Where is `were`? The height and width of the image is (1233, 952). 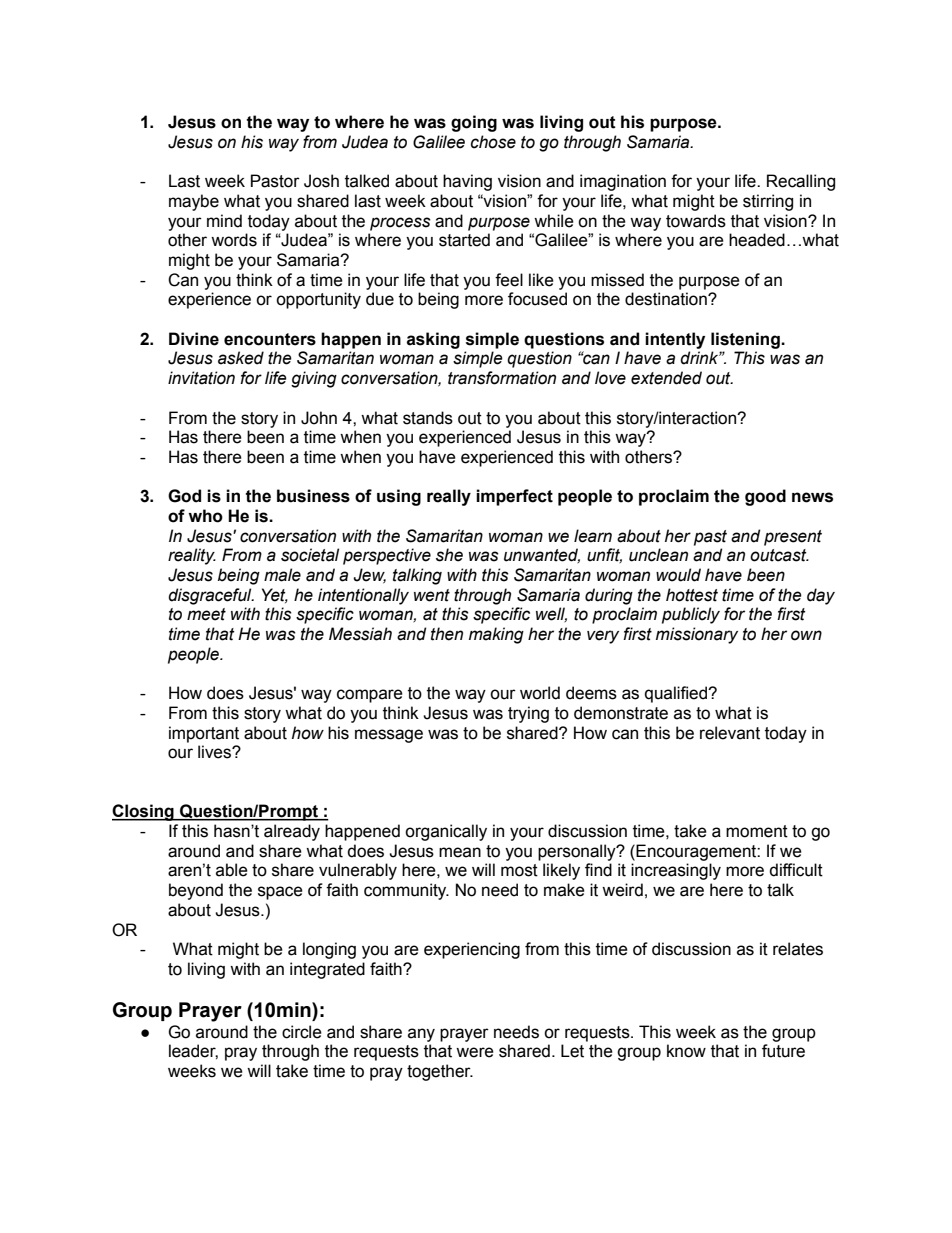 were is located at coordinates (475, 1052).
